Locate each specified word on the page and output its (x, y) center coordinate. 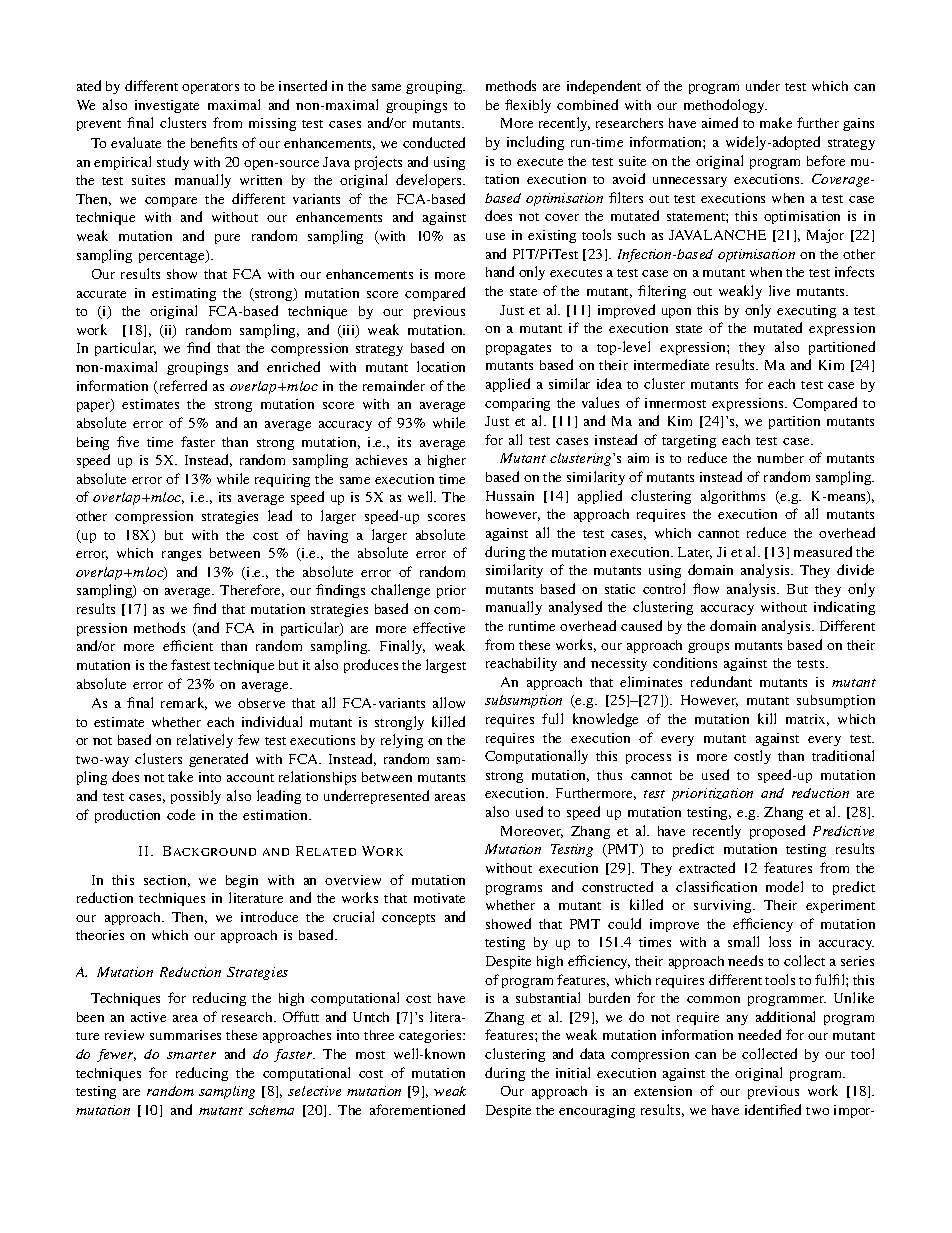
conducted (434, 142)
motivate (439, 898)
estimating (184, 294)
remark (184, 703)
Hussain (510, 496)
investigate (167, 106)
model (784, 886)
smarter (191, 1055)
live (779, 290)
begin (242, 881)
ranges (181, 556)
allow (449, 702)
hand (500, 271)
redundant (721, 681)
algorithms (733, 497)
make (776, 122)
